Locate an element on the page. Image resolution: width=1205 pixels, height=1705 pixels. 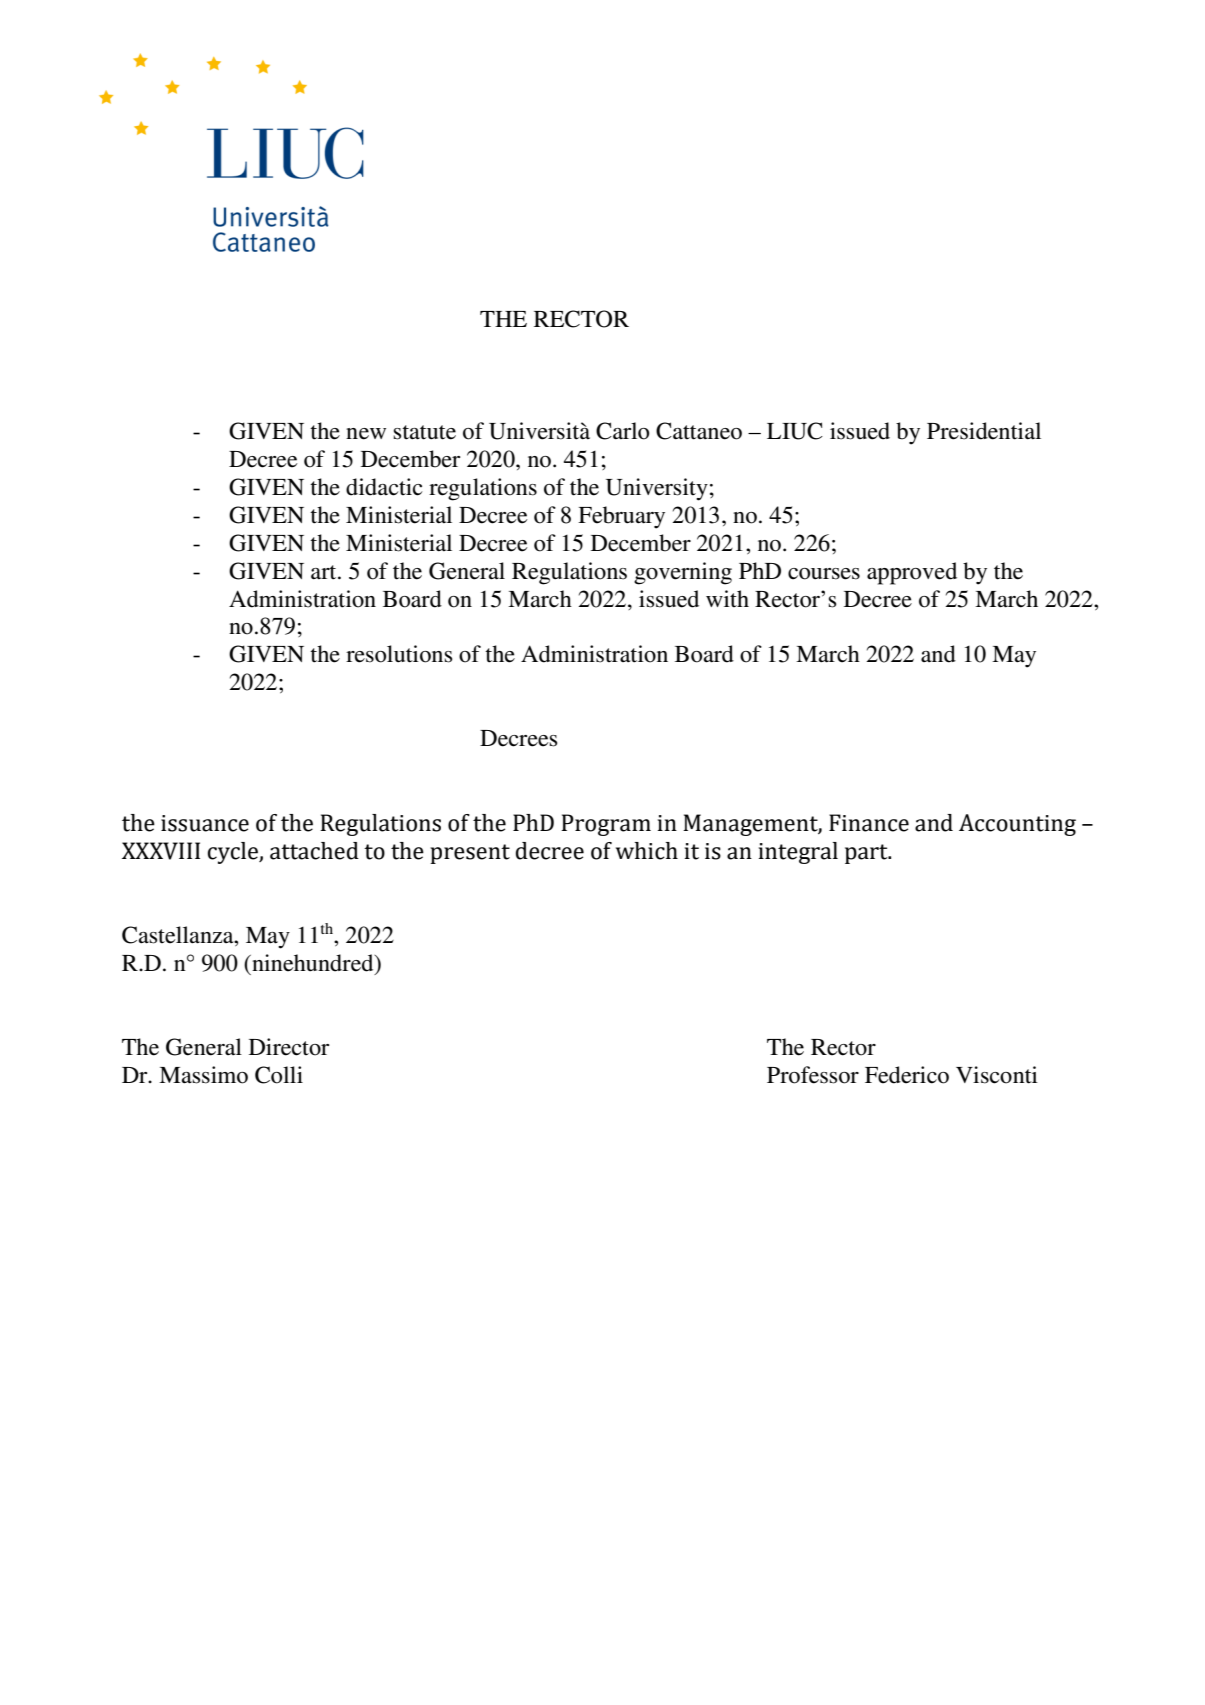
Presidential is located at coordinates (984, 431).
